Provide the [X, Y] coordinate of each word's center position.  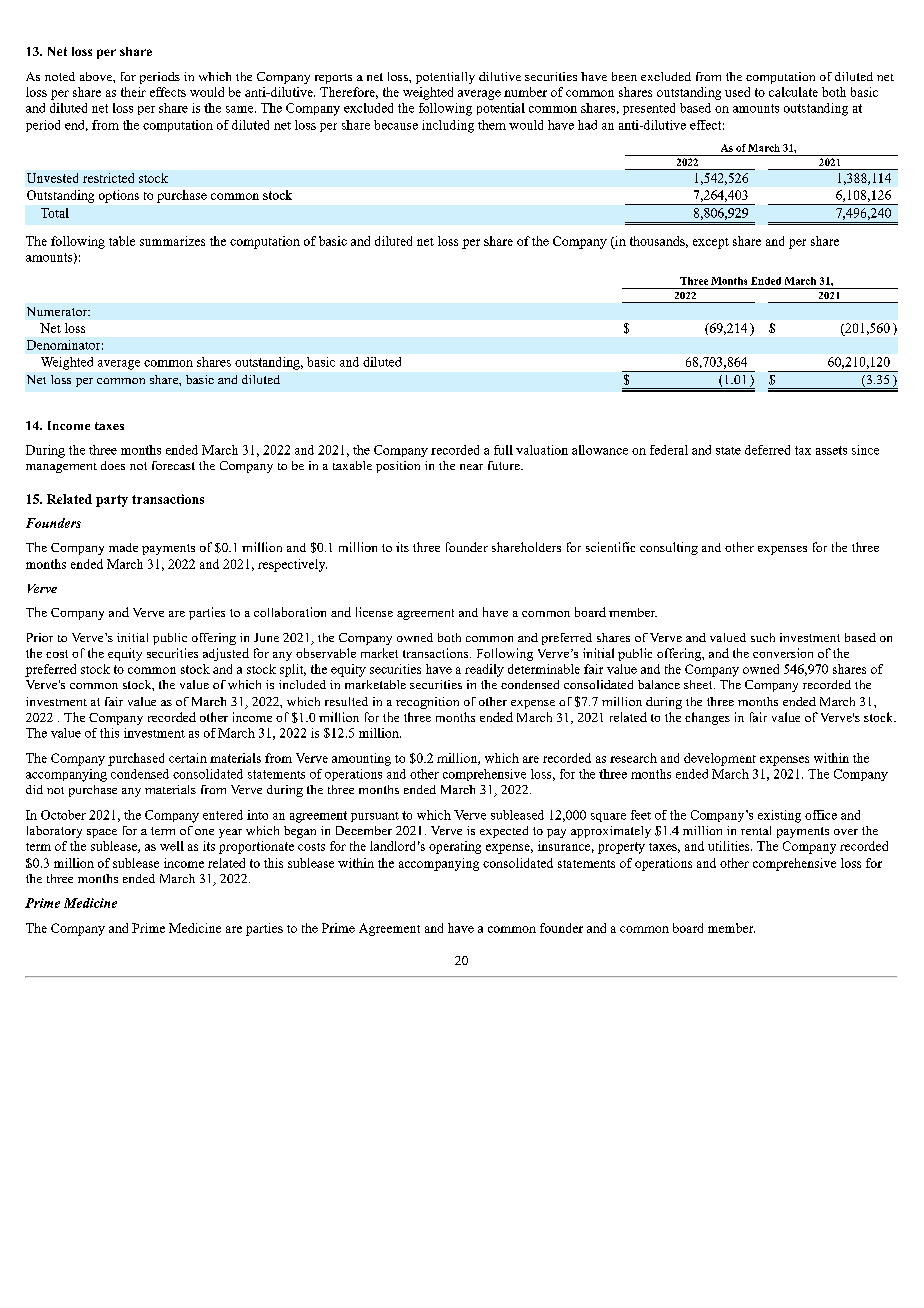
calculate [793, 92]
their [133, 92]
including [448, 126]
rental [756, 830]
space [102, 833]
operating [455, 847]
